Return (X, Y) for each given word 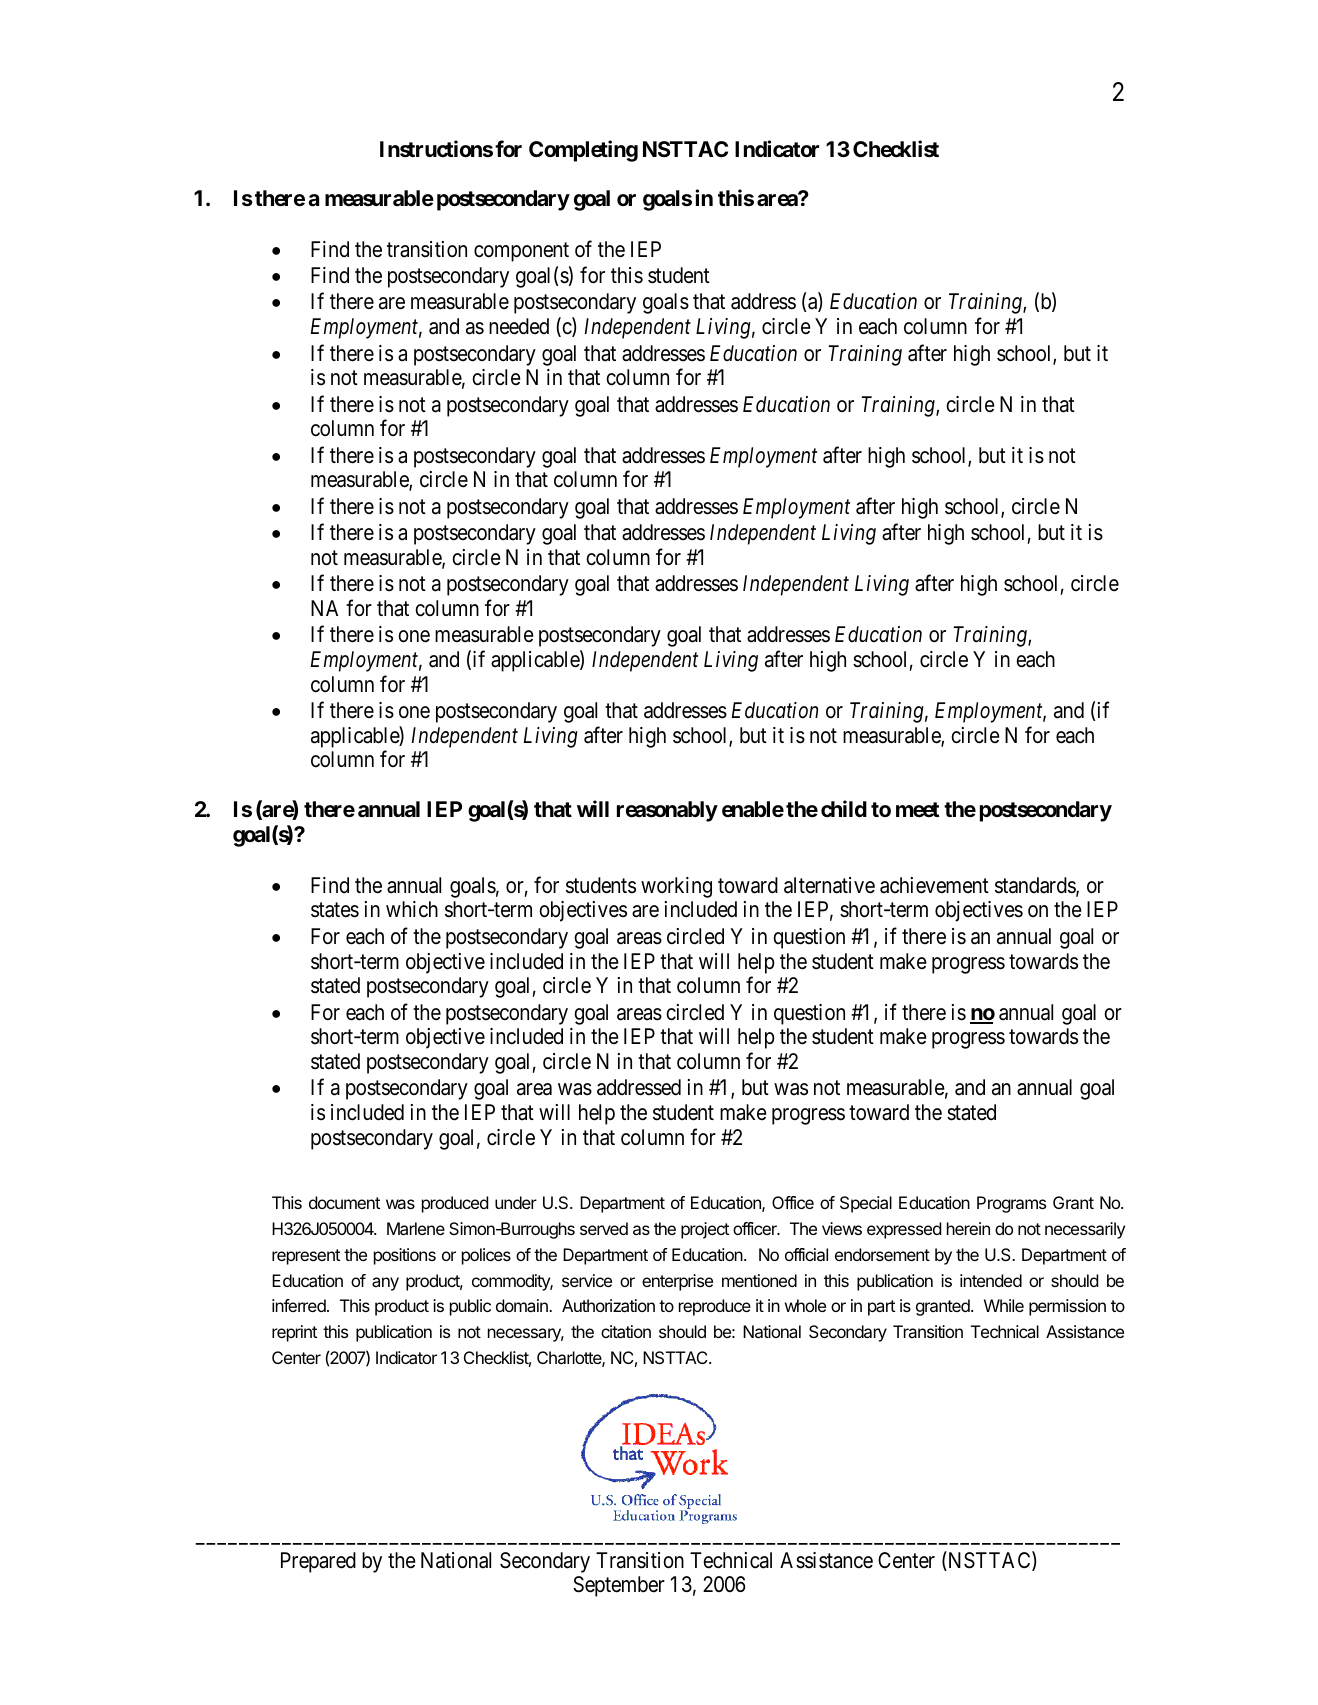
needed (519, 326)
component (521, 252)
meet (917, 810)
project (705, 1230)
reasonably (667, 811)
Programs (1011, 1204)
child (844, 808)
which (412, 909)
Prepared (318, 1562)
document (344, 1202)
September (619, 1586)
